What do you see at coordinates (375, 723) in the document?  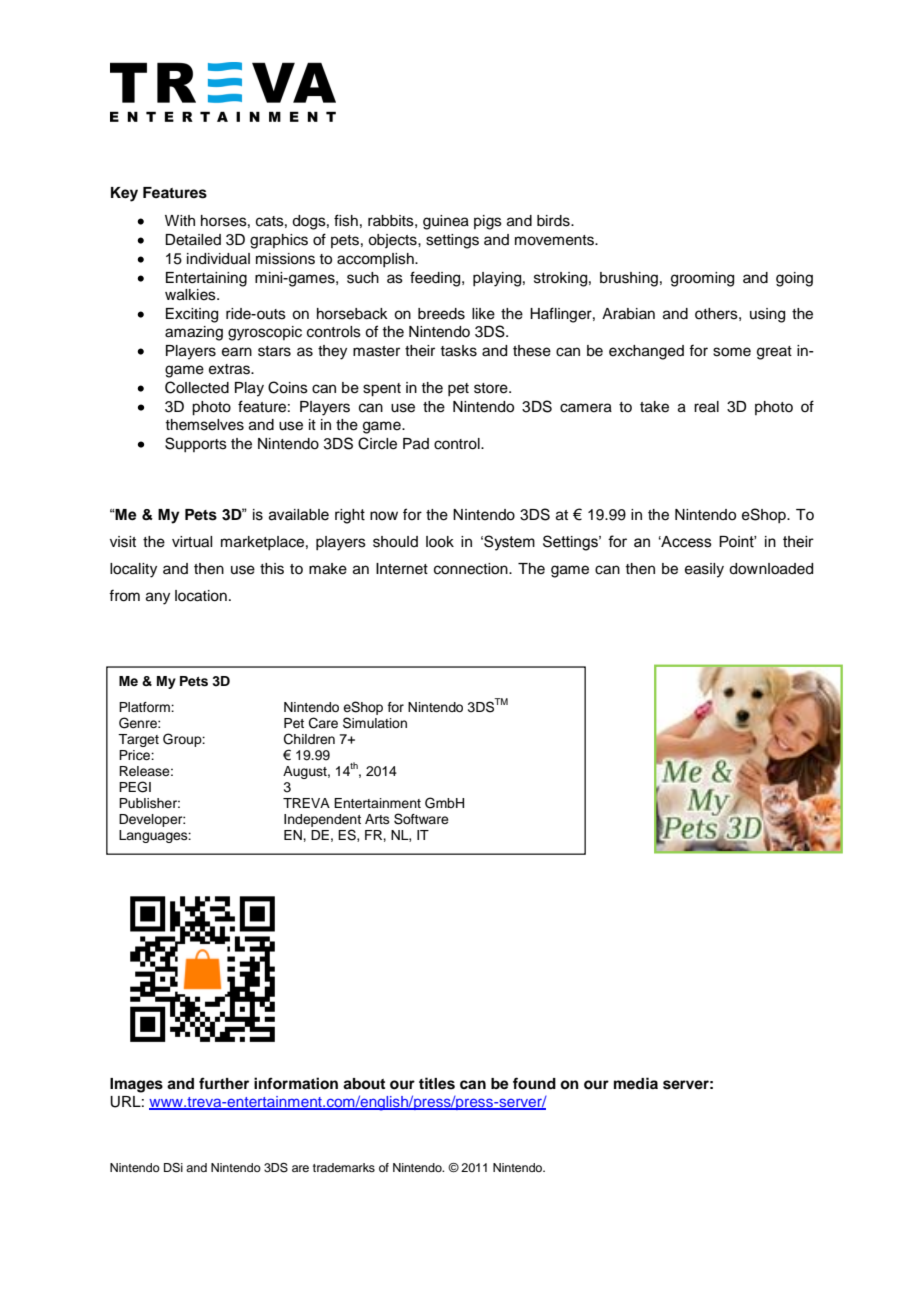 I see `Simulation` at bounding box center [375, 723].
